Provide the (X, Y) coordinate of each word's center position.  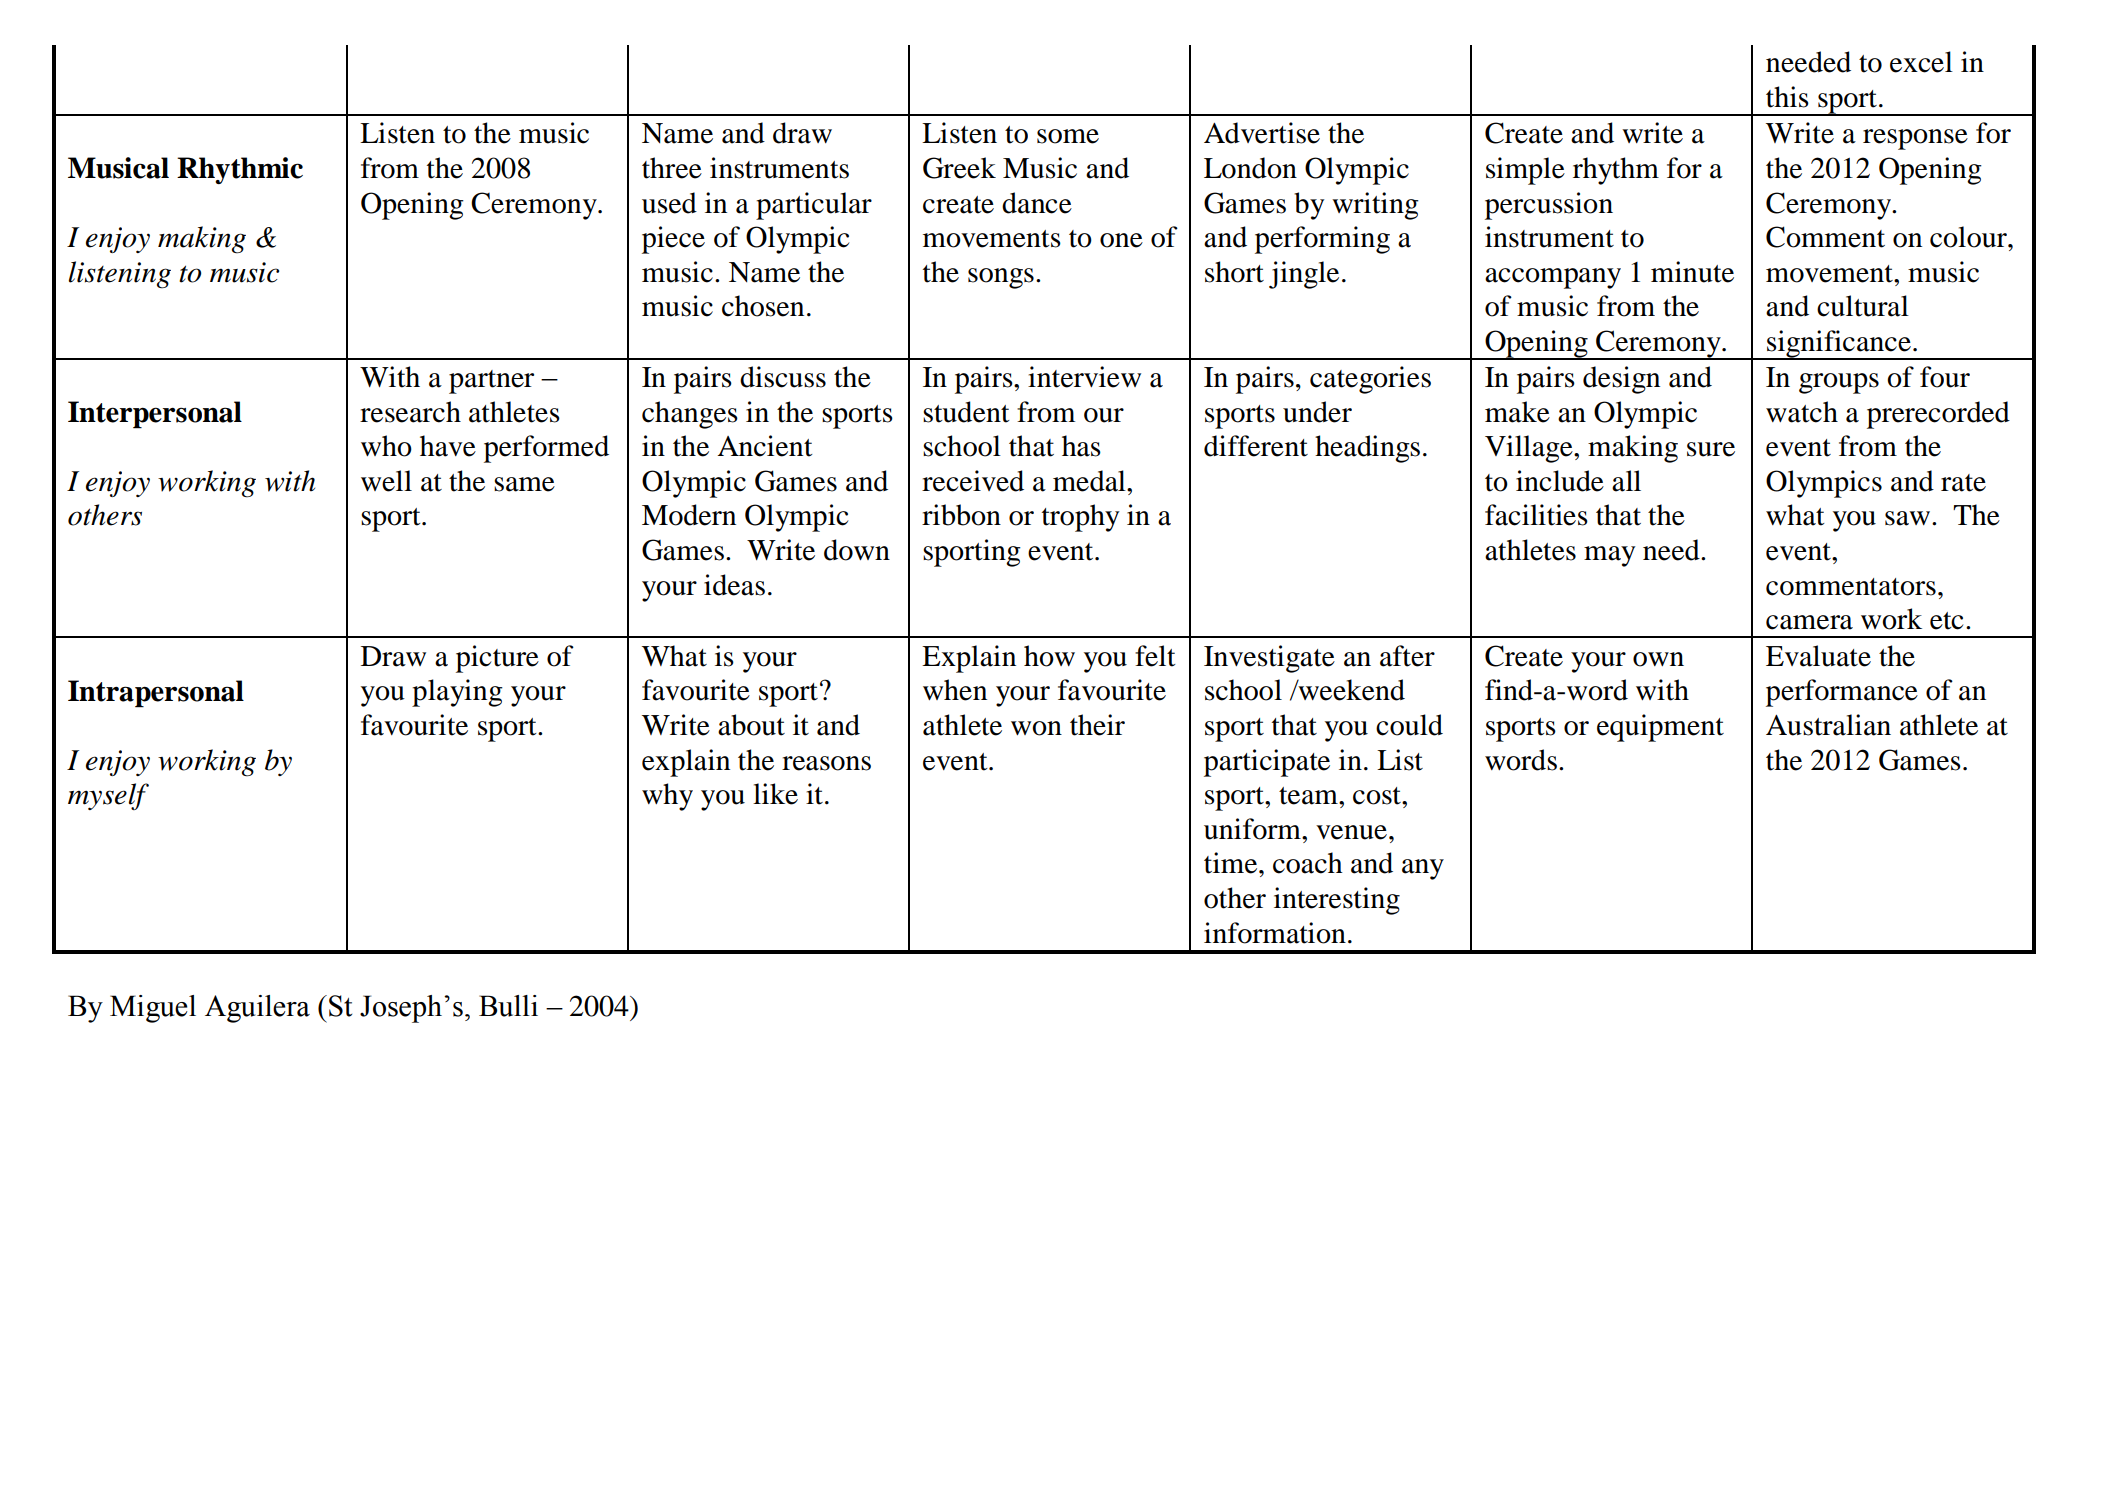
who (386, 446)
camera (1809, 622)
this (1787, 97)
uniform (1253, 829)
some (1068, 136)
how (1049, 656)
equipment (1660, 728)
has (1081, 446)
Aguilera (257, 1009)
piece (673, 240)
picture (497, 659)
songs (1001, 278)
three (672, 168)
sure (1711, 449)
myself (108, 796)
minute (1692, 272)
